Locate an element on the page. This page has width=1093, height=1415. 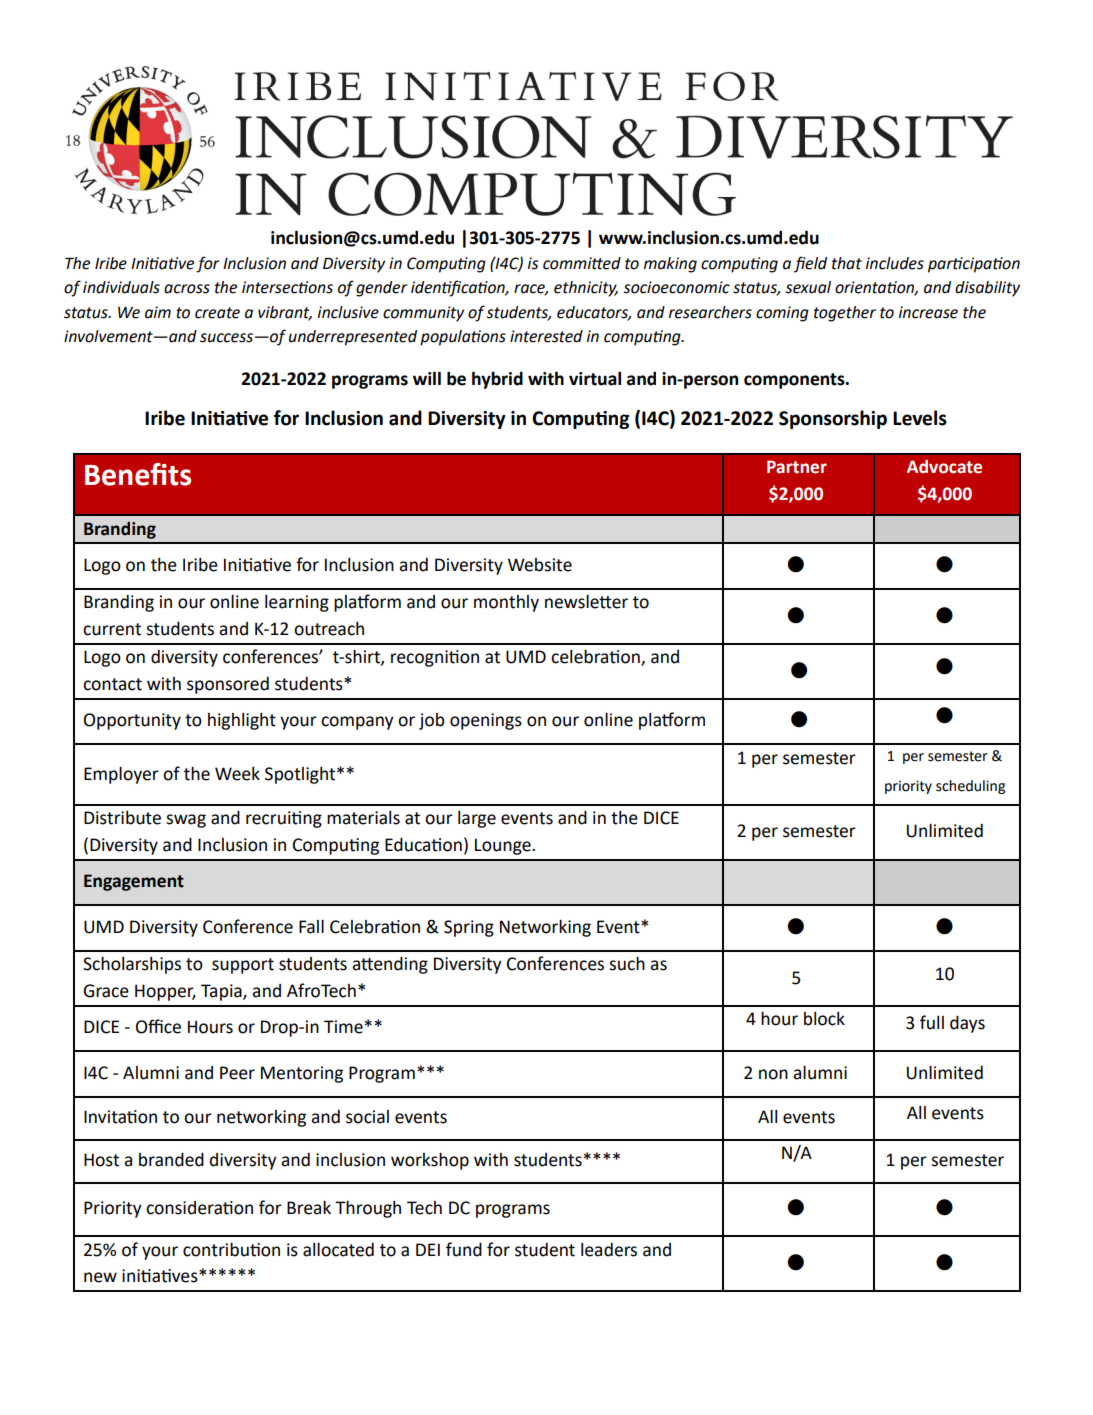
together is located at coordinates (845, 314).
